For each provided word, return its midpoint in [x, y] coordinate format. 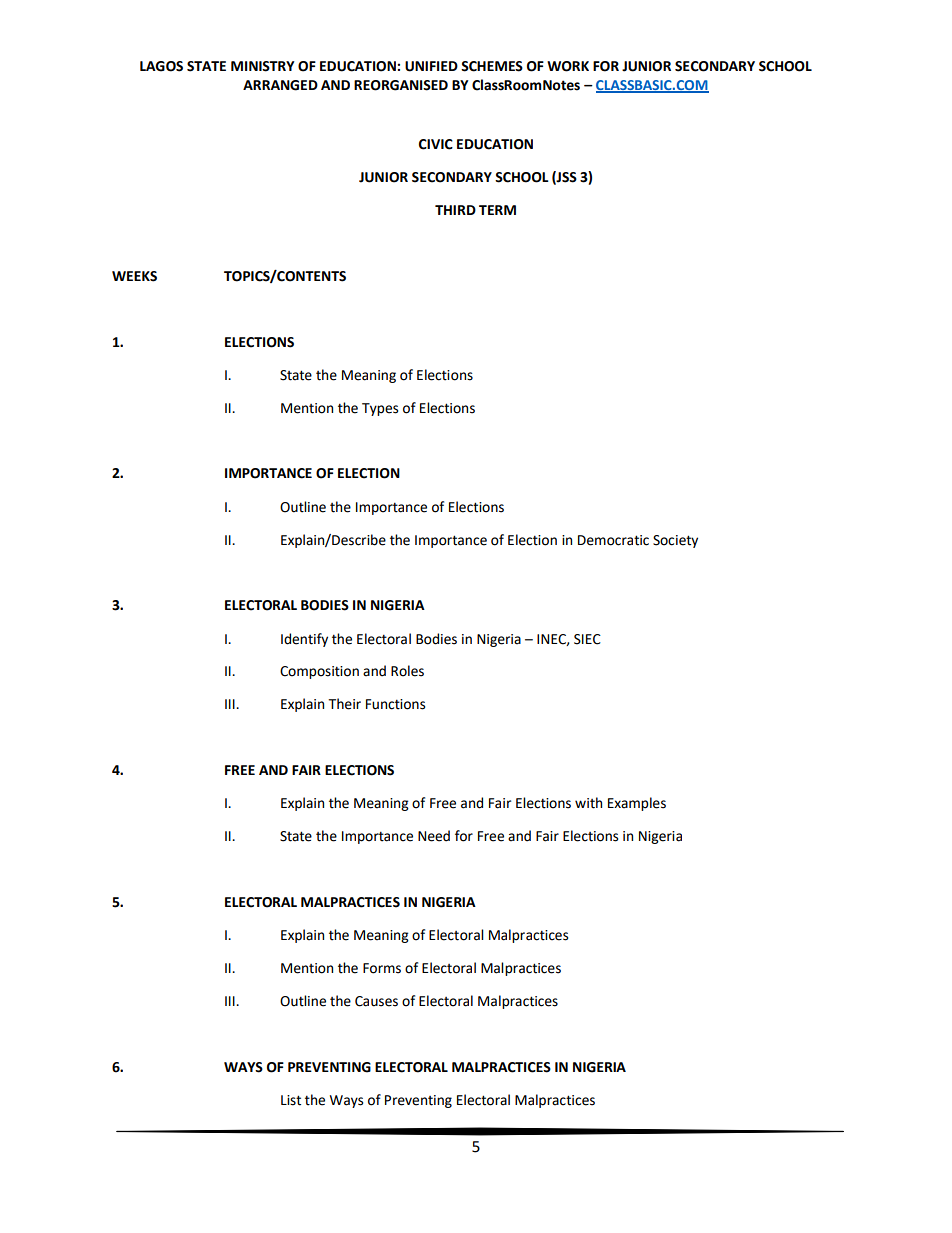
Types [380, 409]
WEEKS [134, 276]
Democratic [613, 540]
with [588, 803]
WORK [568, 66]
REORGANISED [401, 85]
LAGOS [161, 66]
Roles [407, 671]
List [291, 1100]
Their [344, 704]
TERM [497, 210]
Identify [304, 640]
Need [434, 836]
